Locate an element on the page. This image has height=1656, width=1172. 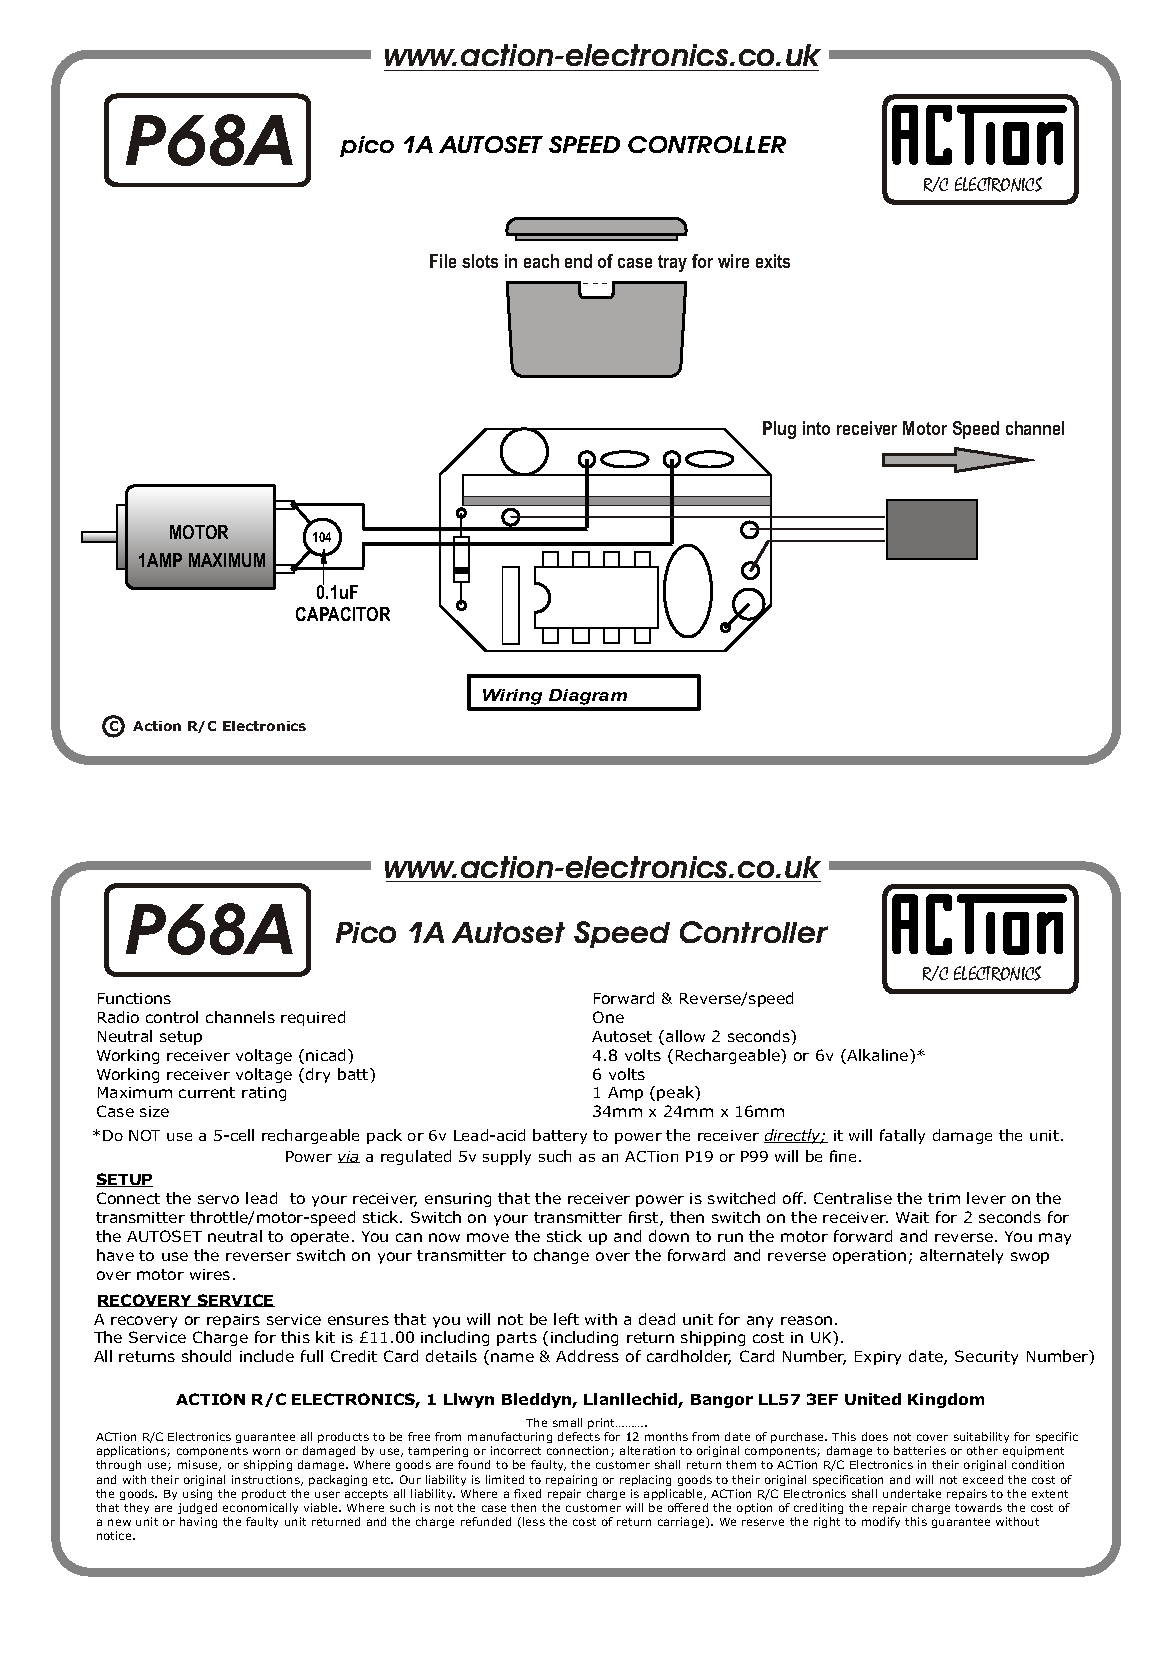
Alkaline is located at coordinates (878, 1056).
